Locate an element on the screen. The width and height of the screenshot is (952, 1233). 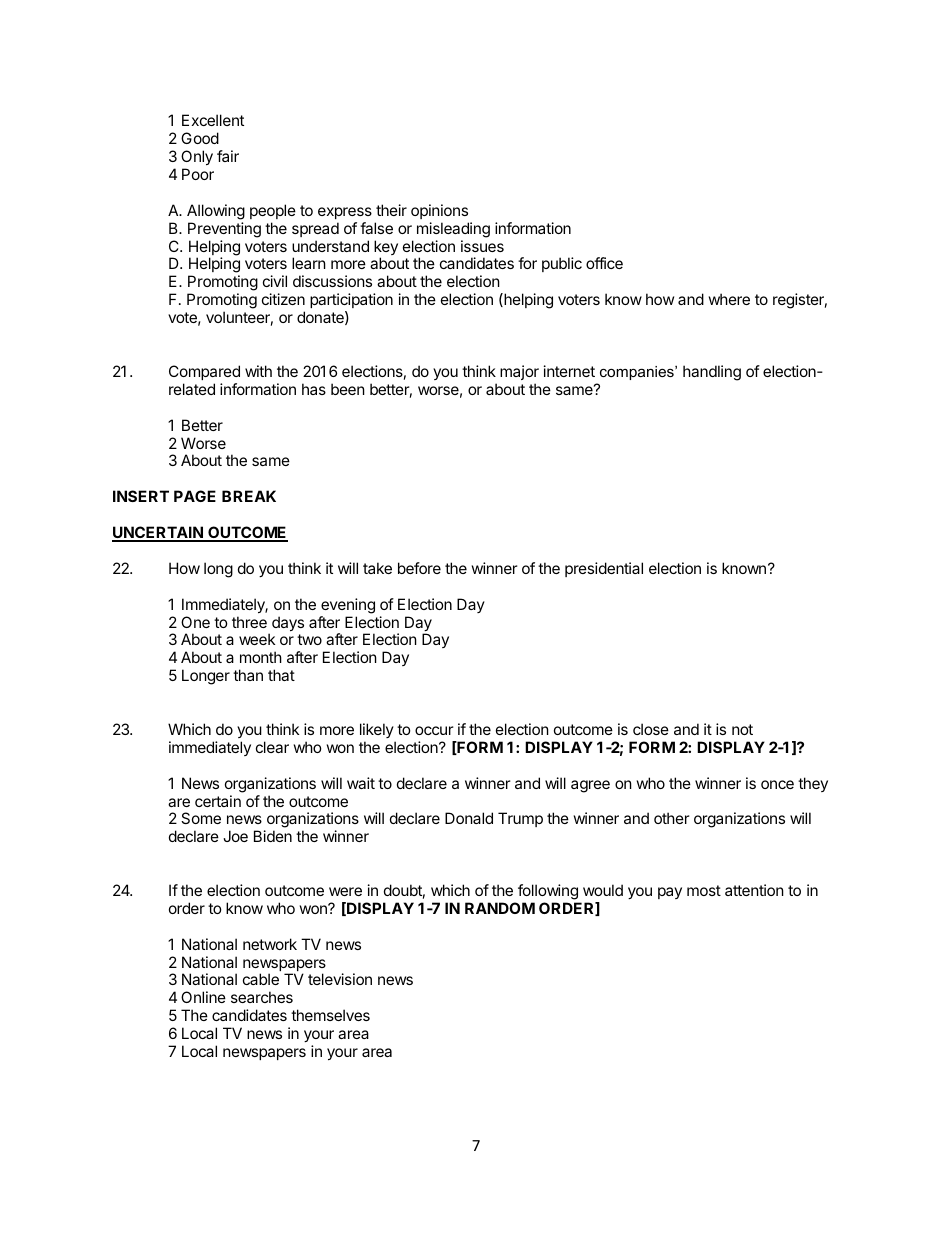
Online is located at coordinates (203, 997).
